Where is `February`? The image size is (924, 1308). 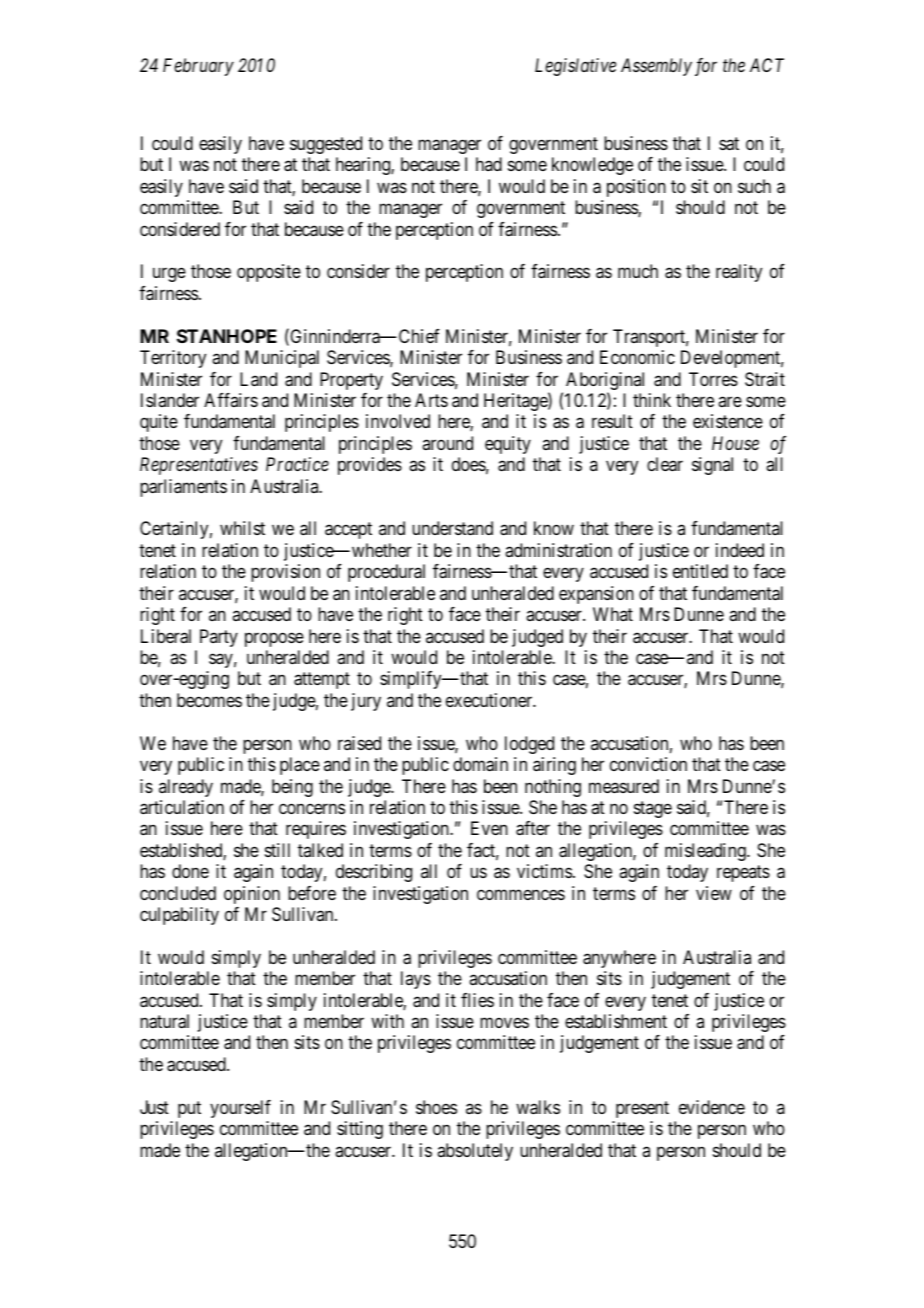
February is located at coordinates (198, 67).
